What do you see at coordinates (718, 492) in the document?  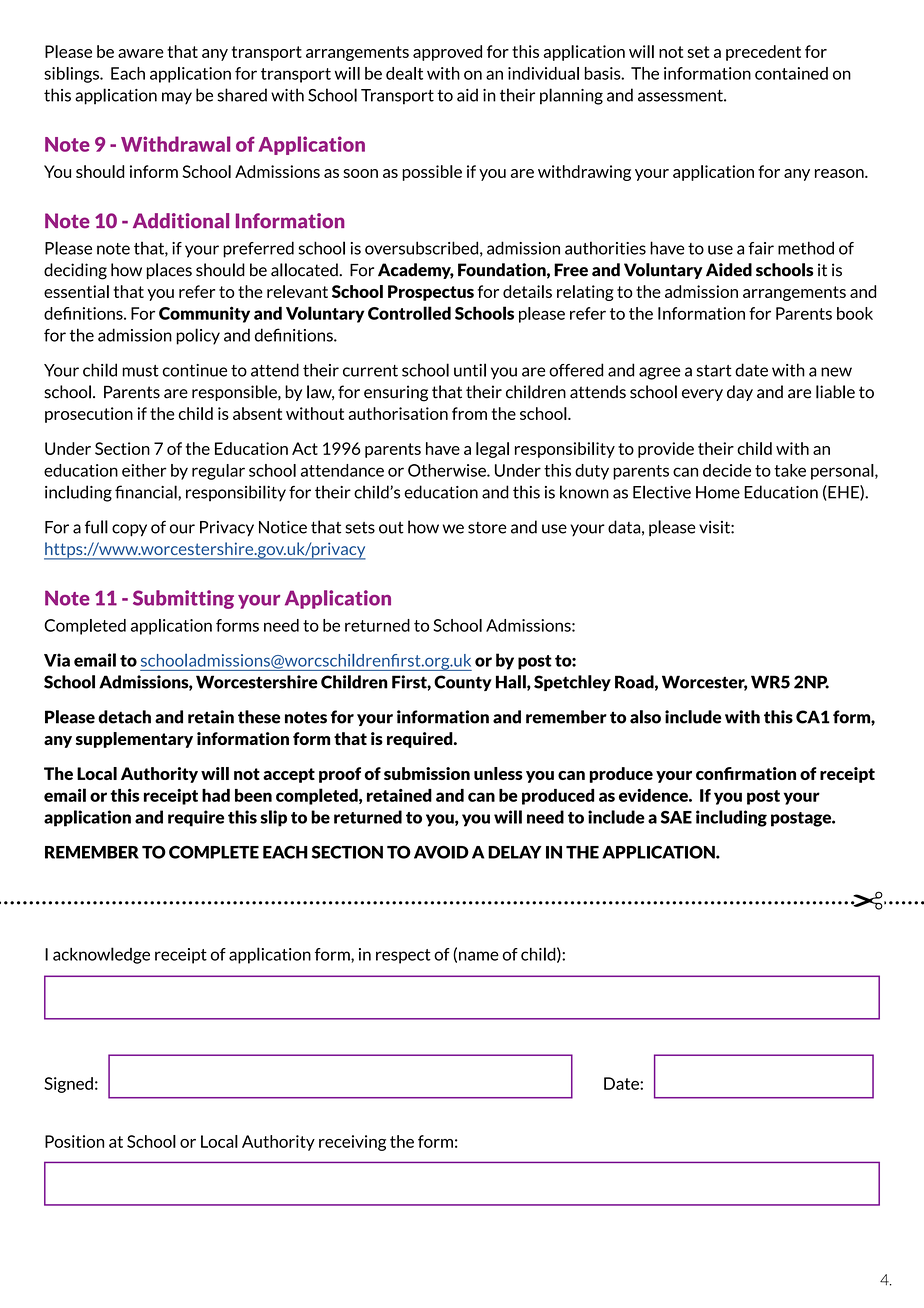 I see `Home` at bounding box center [718, 492].
